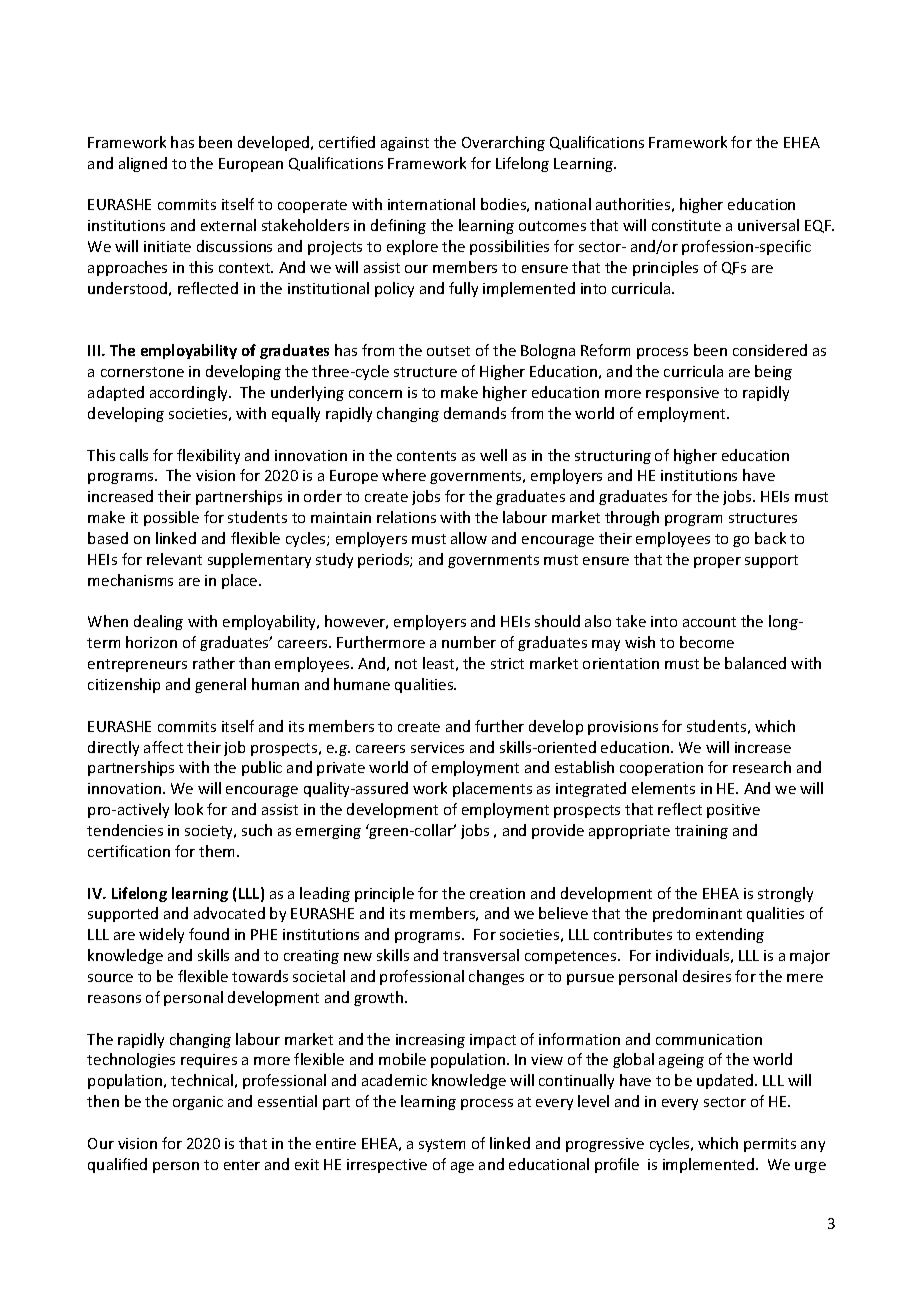  I want to click on permits, so click(770, 1145).
